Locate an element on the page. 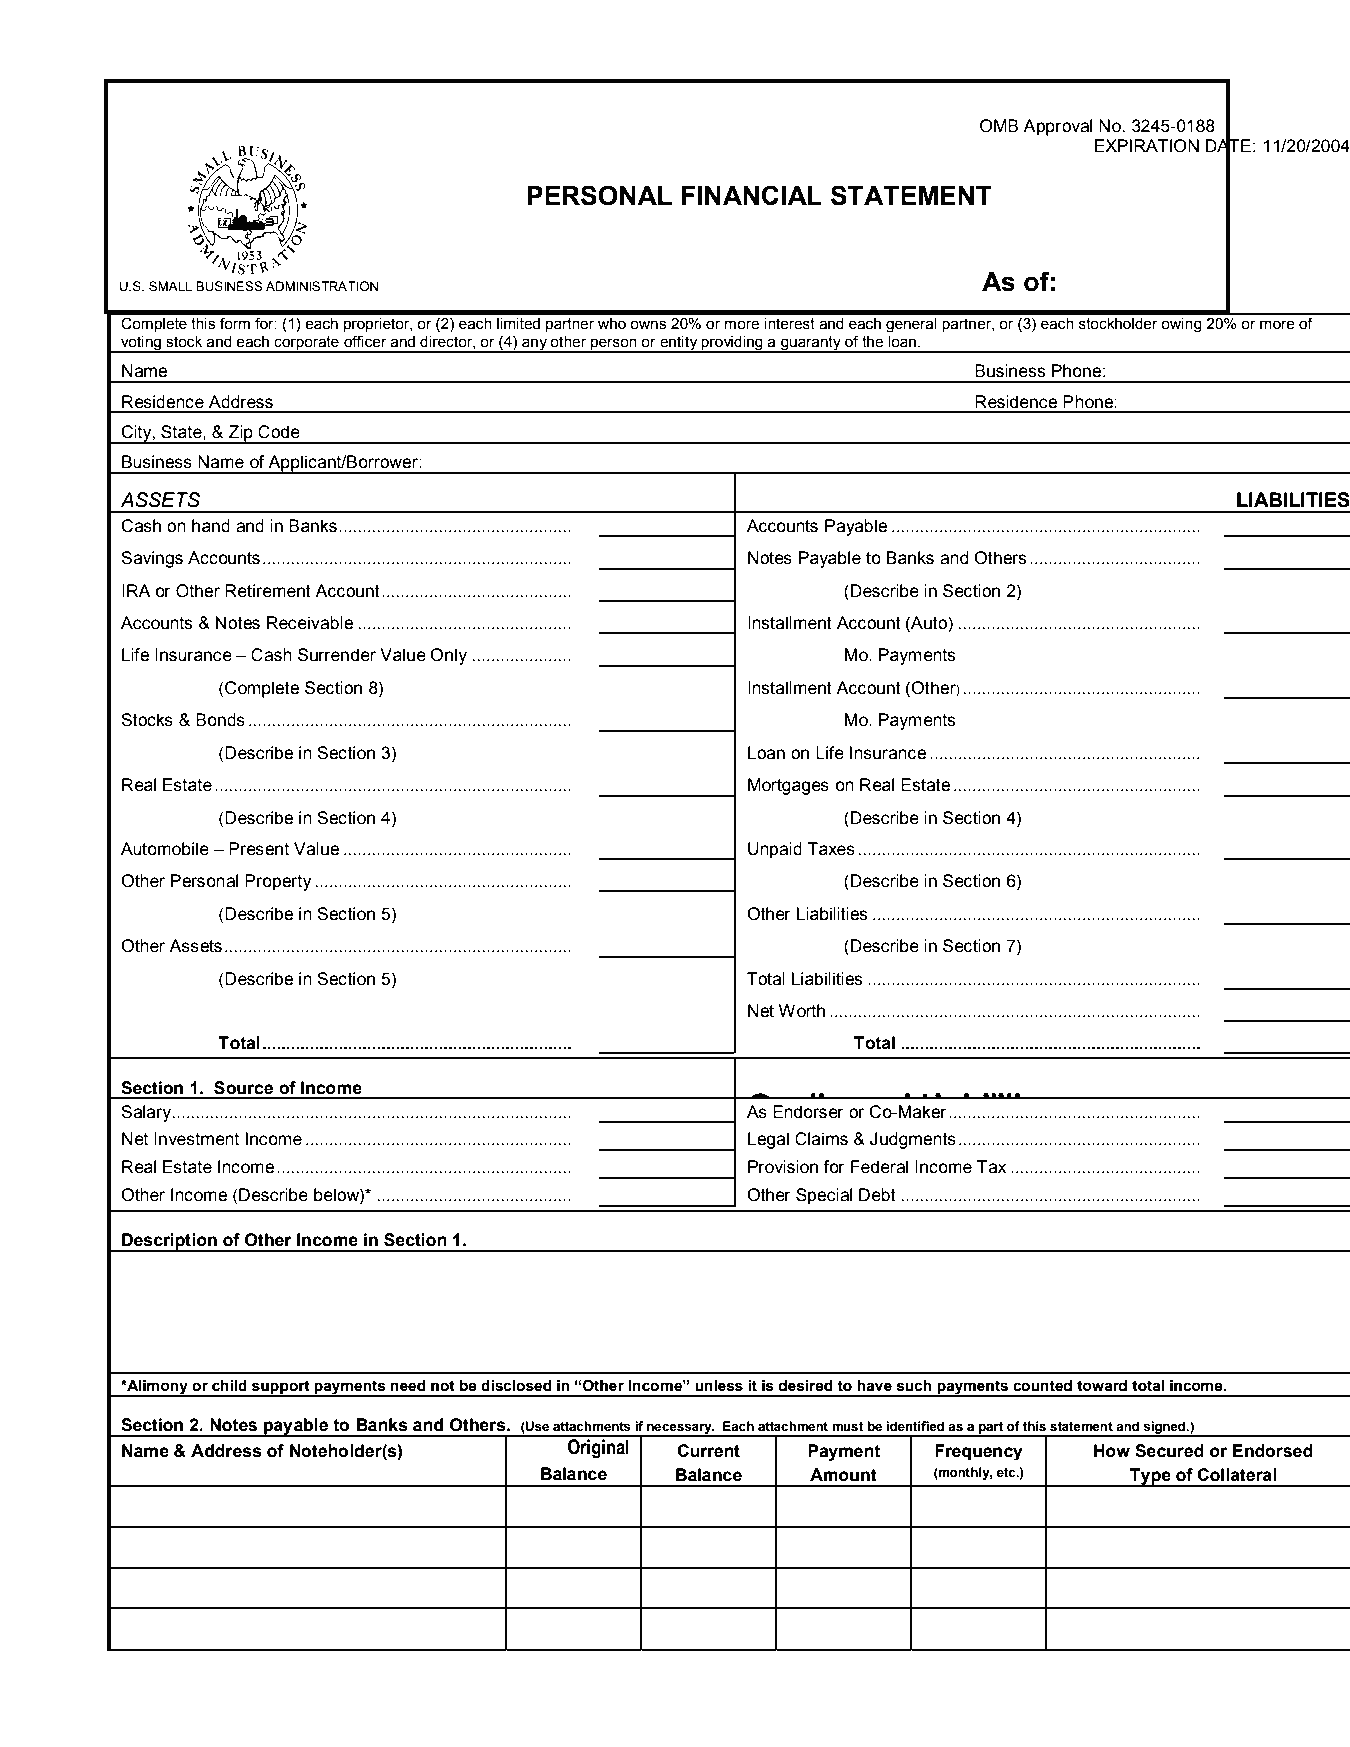 The height and width of the page is (1747, 1350). FINANCIAL is located at coordinates (752, 195).
